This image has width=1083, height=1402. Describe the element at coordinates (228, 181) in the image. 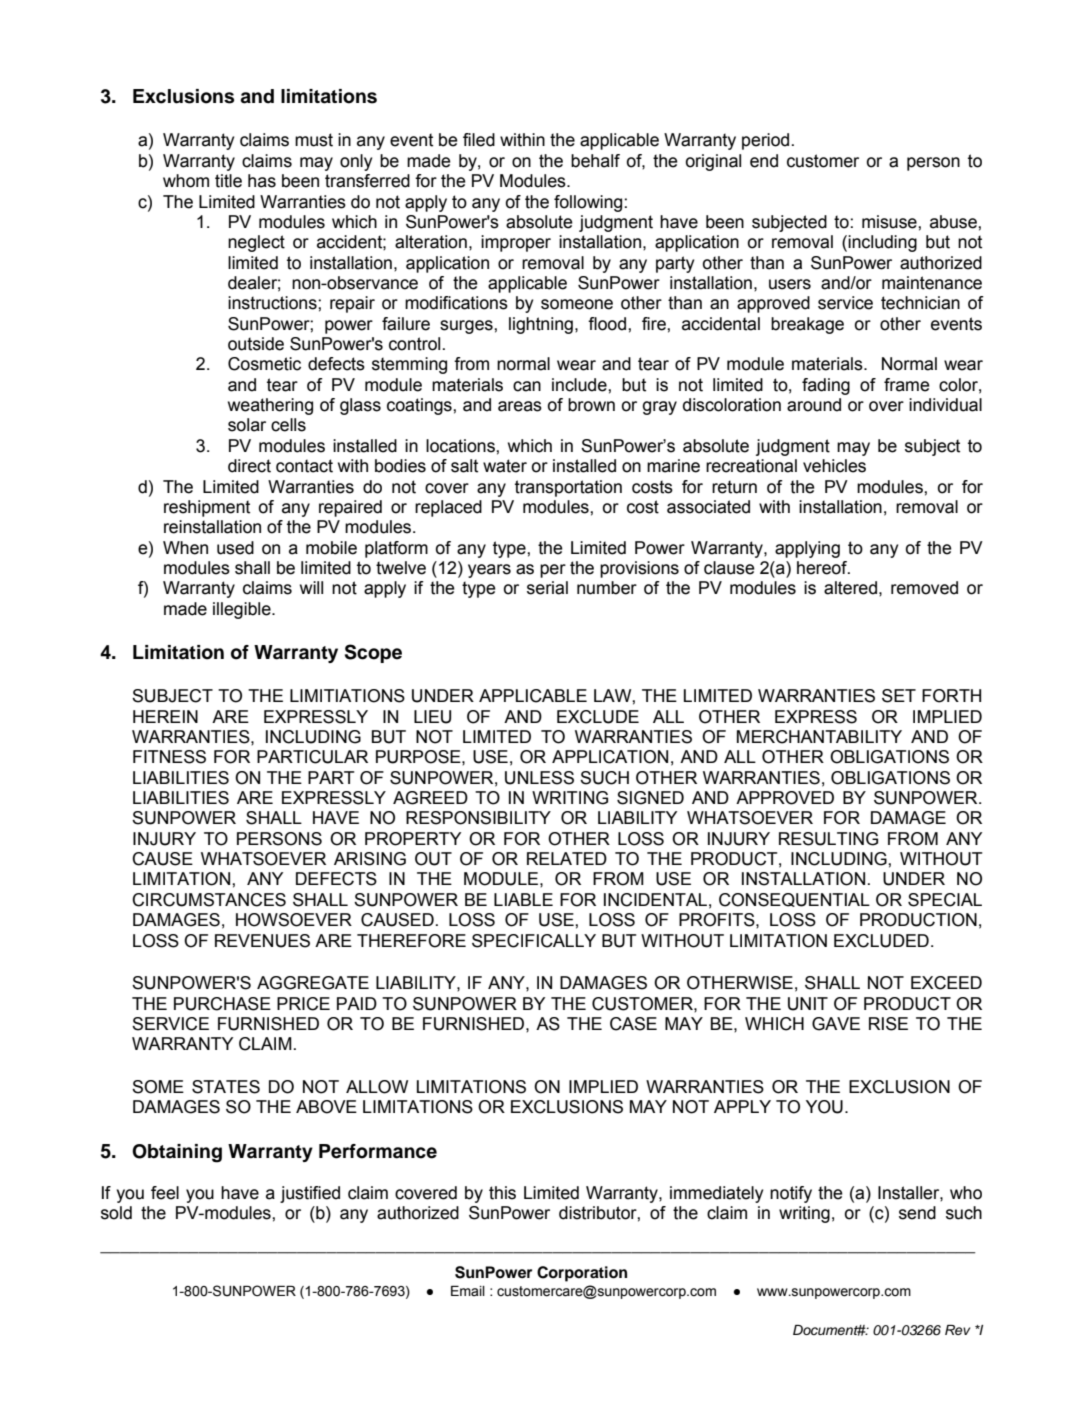

I see `title` at that location.
